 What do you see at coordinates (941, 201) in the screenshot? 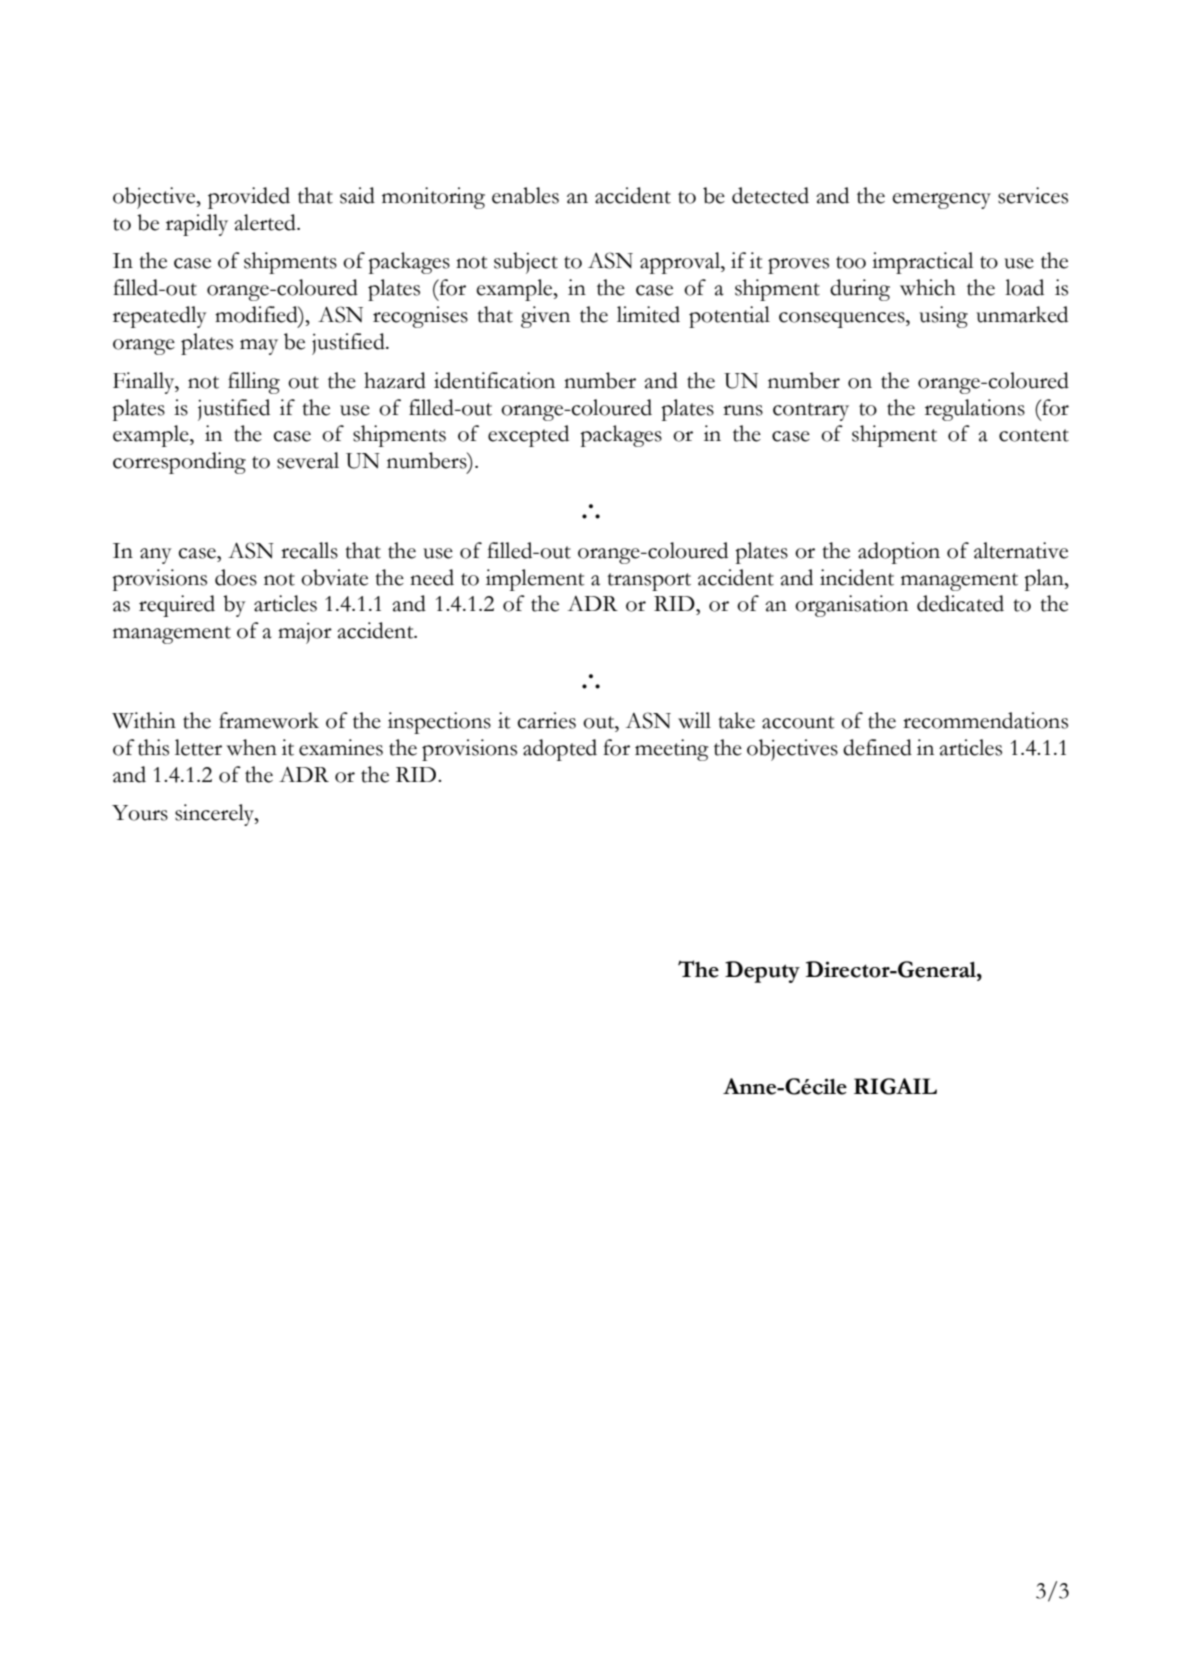
I see `emergency` at bounding box center [941, 201].
